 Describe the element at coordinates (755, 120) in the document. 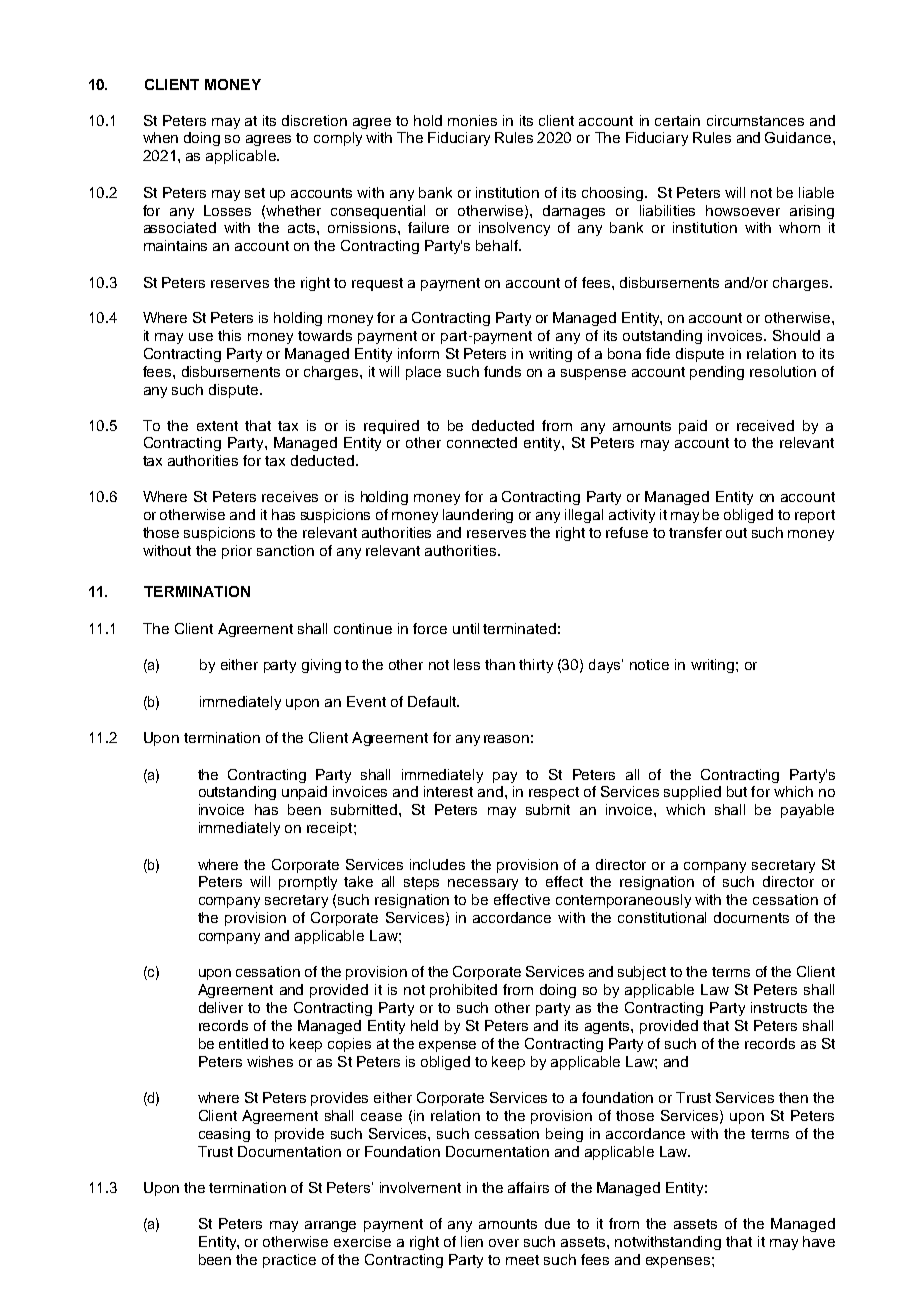

I see `circumstances` at that location.
